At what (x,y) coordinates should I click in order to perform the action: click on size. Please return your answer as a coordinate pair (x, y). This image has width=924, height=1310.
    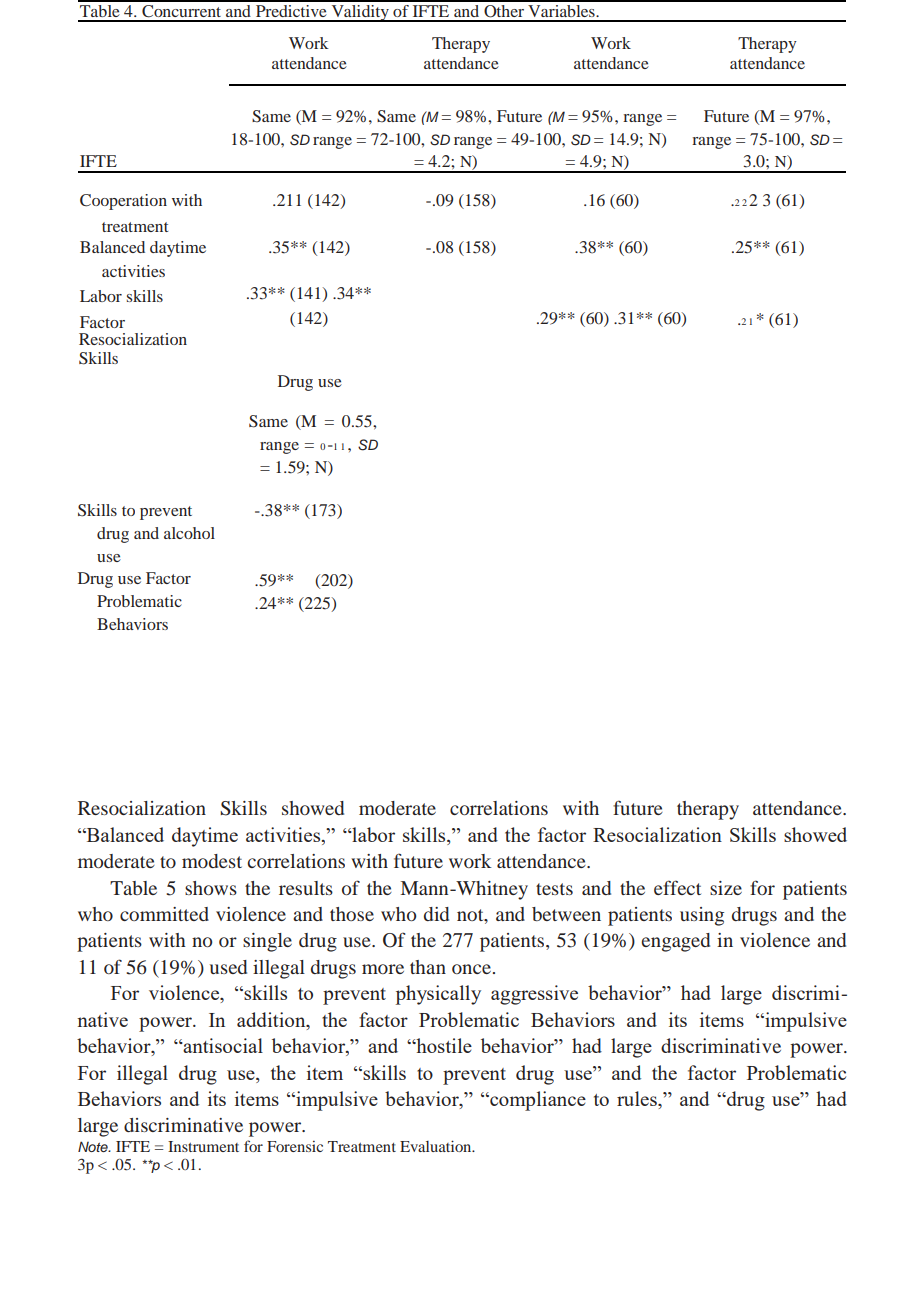
    Looking at the image, I should click on (726, 888).
